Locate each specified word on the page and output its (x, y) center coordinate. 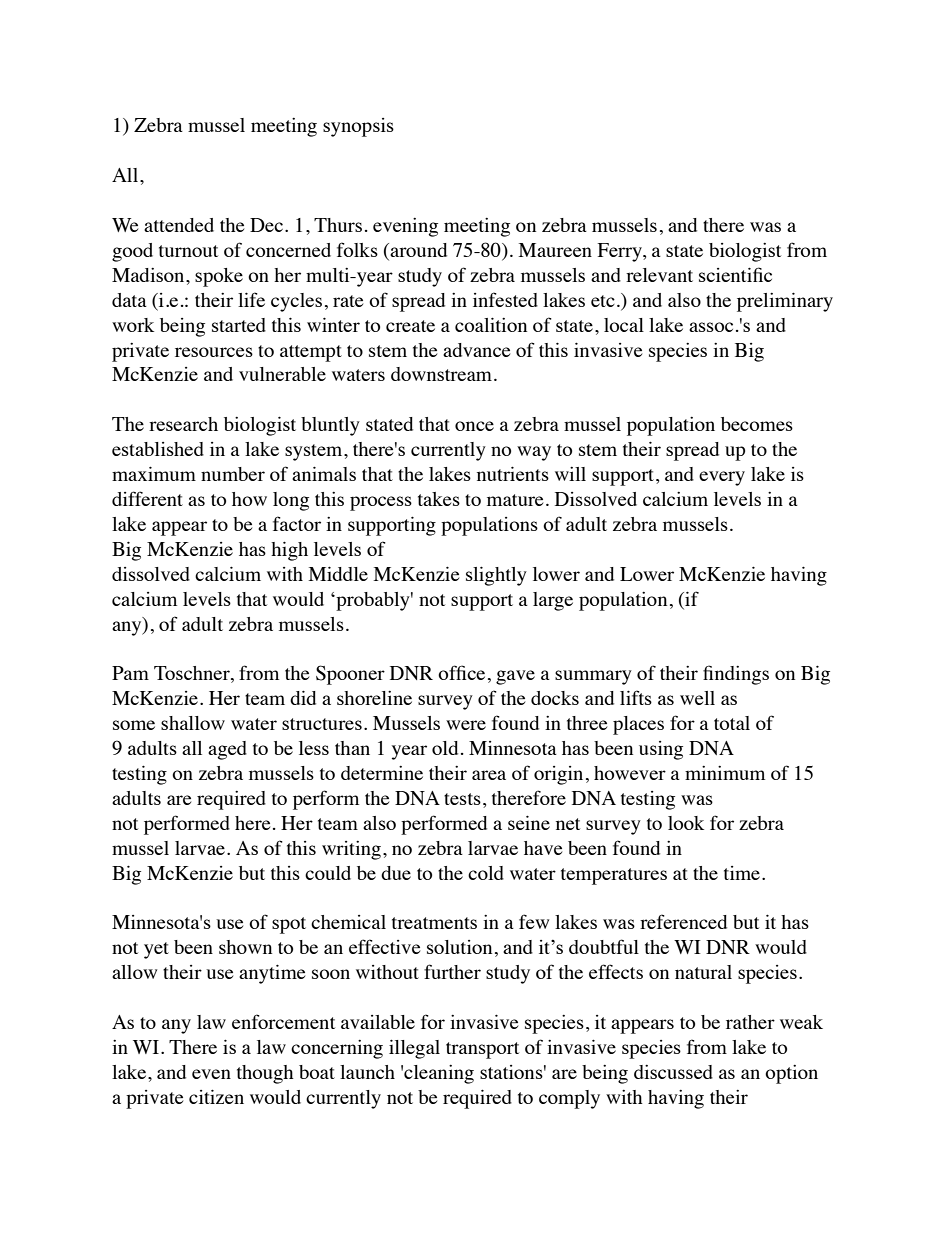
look (686, 823)
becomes (757, 424)
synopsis (358, 127)
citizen (216, 1096)
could (328, 873)
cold (486, 873)
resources (214, 352)
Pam (130, 673)
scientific (735, 274)
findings (736, 675)
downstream (441, 374)
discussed (673, 1072)
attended (179, 225)
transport (482, 1050)
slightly (496, 576)
